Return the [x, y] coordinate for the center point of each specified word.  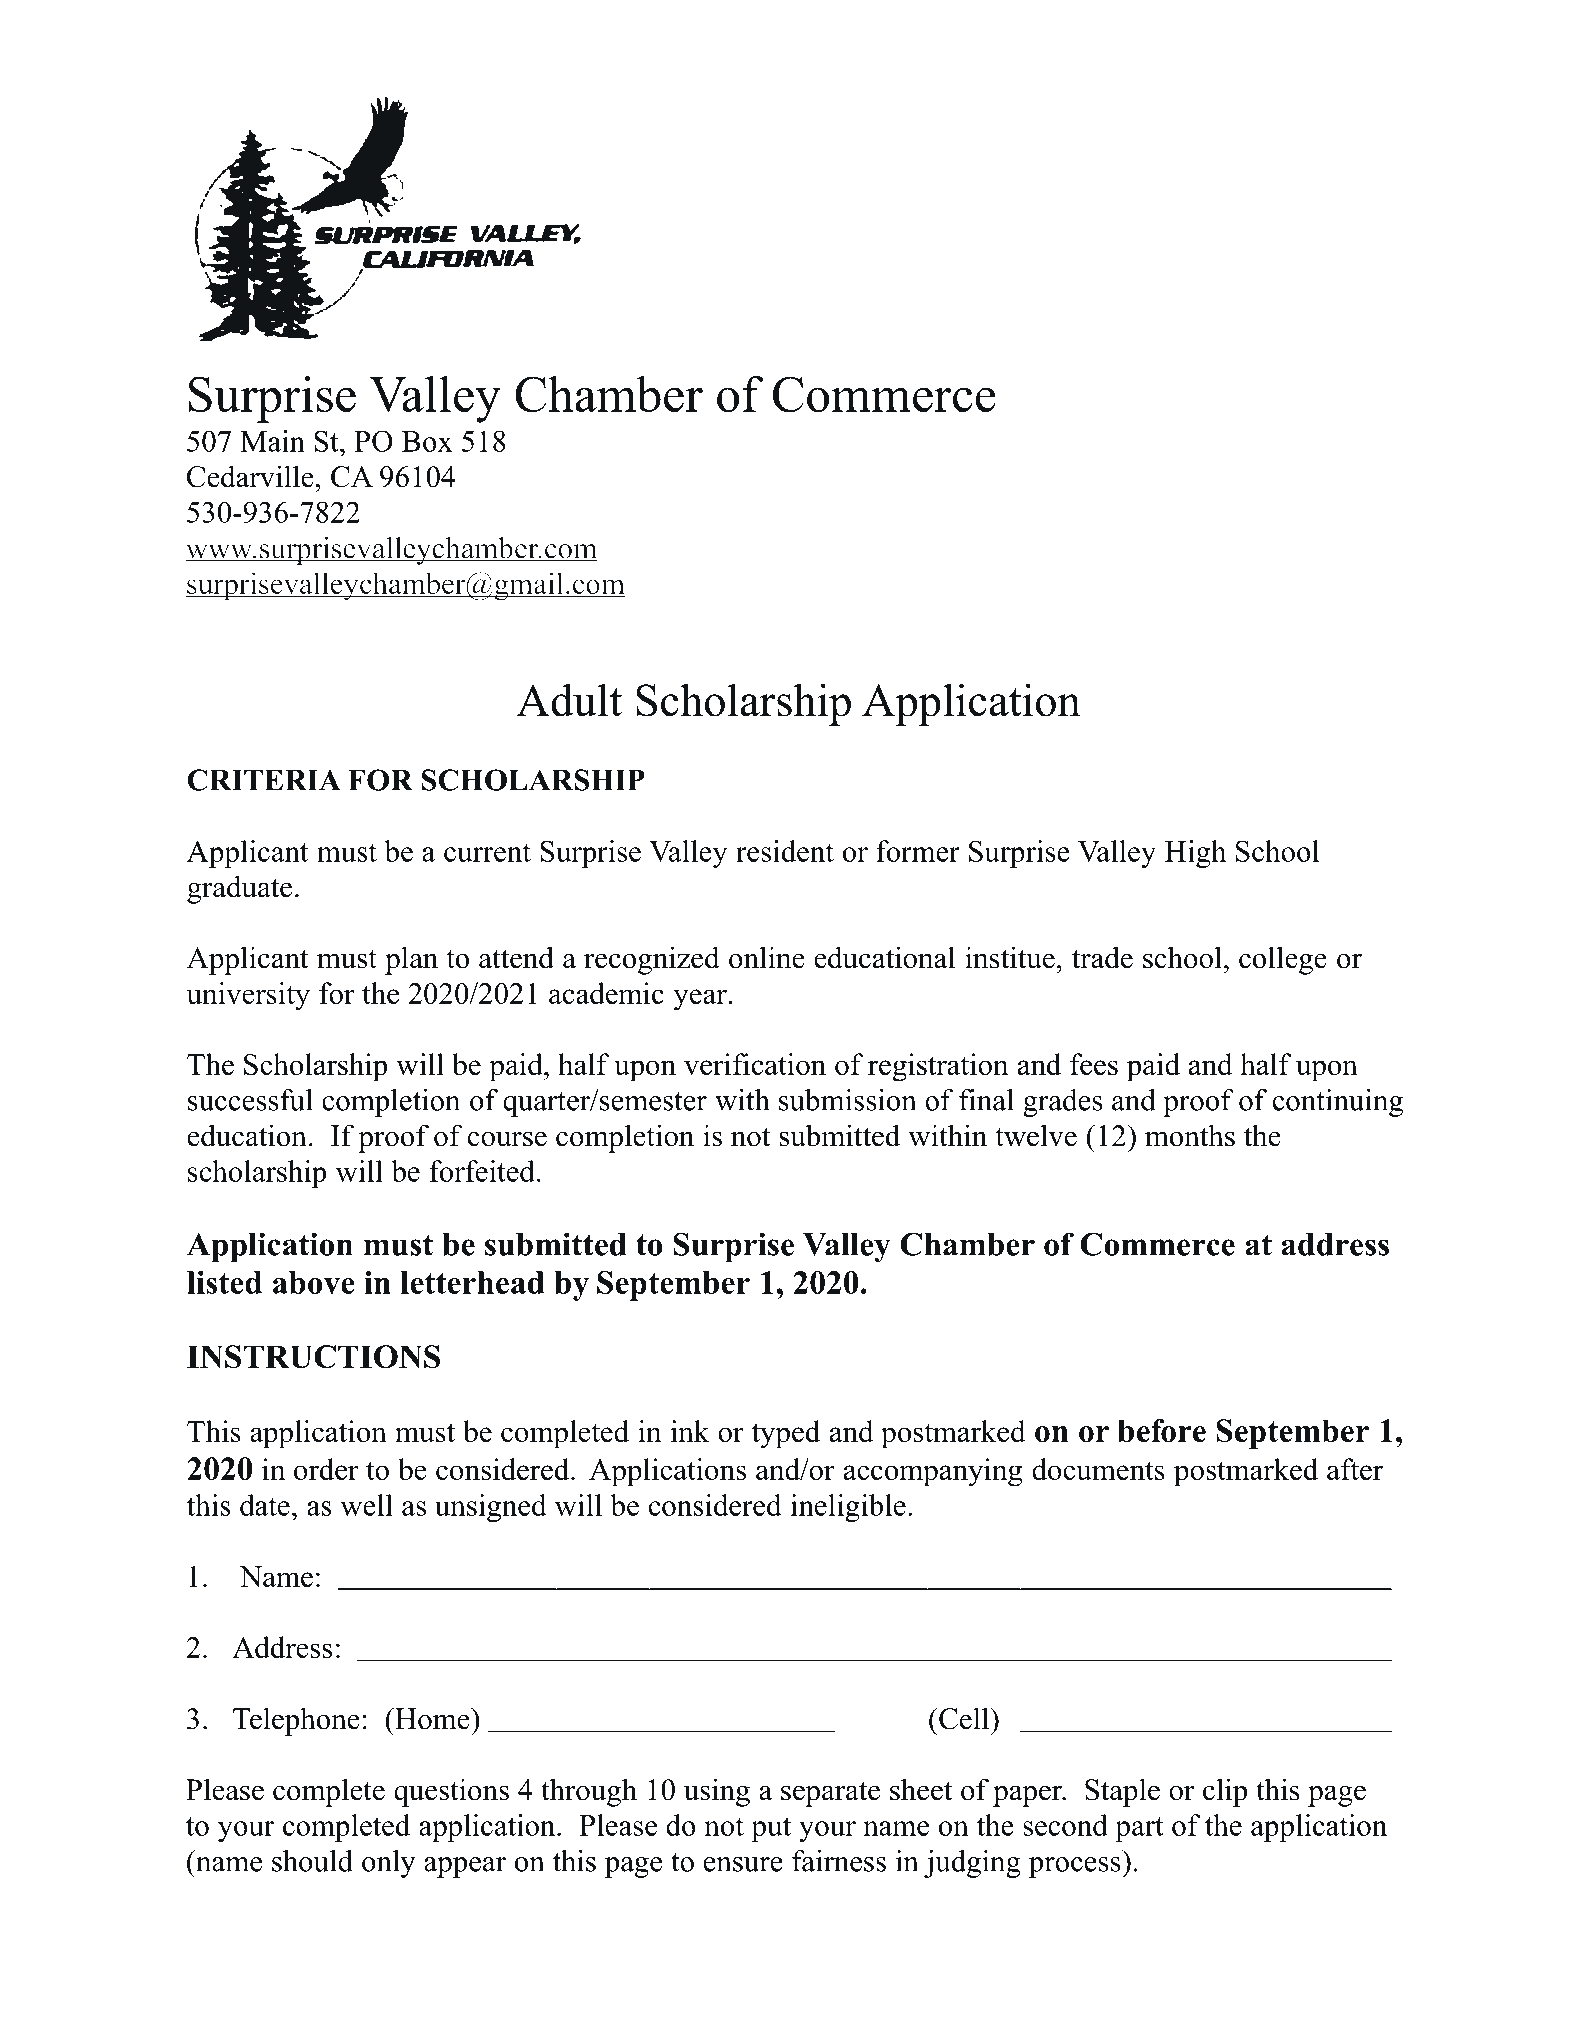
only [389, 1864]
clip [1225, 1792]
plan [411, 960]
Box [427, 441]
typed [786, 1434]
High [1195, 854]
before [1162, 1430]
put [771, 1829]
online [767, 957]
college [1283, 960]
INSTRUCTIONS [313, 1357]
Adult [569, 700]
